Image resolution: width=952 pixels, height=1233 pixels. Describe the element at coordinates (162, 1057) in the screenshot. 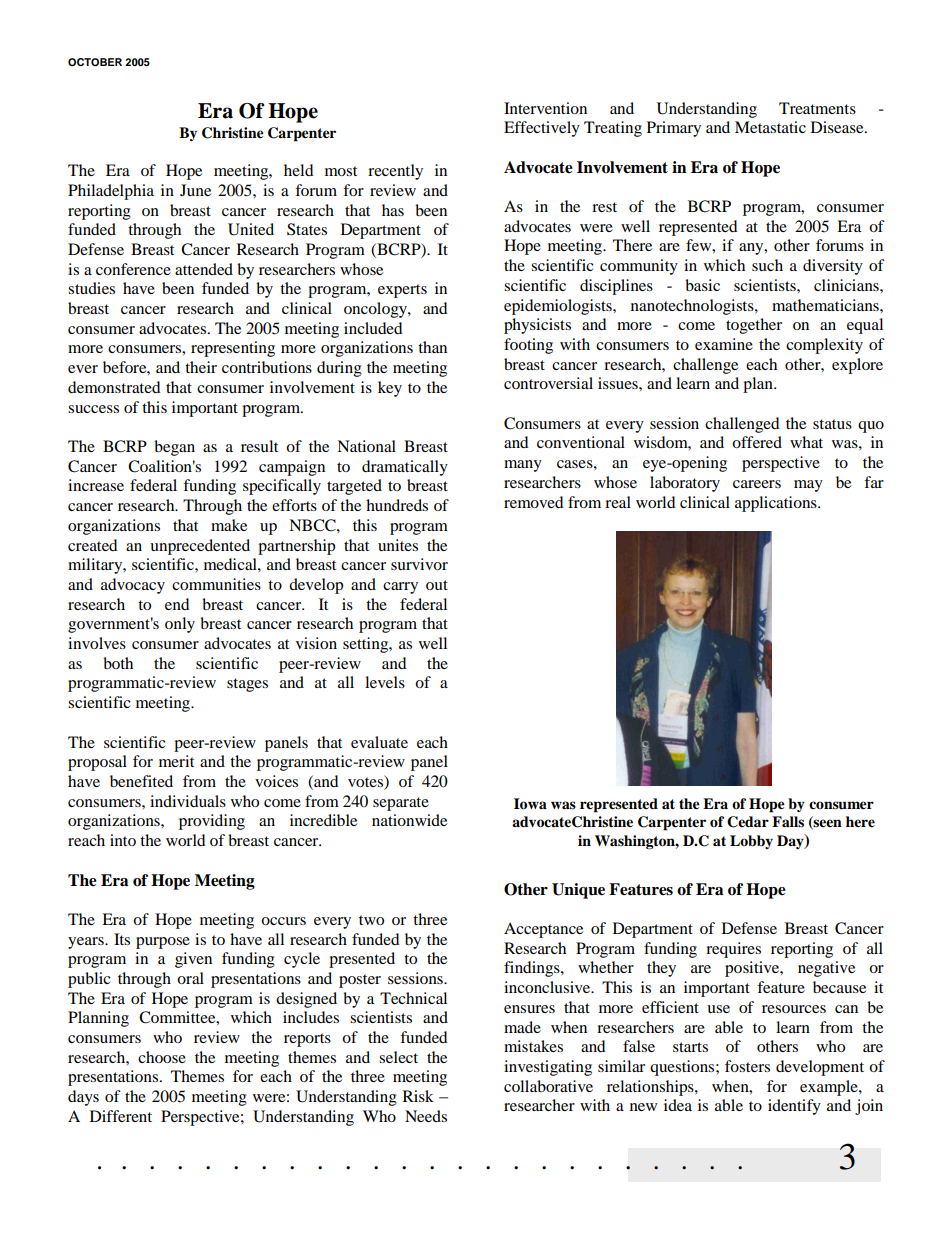

I see `choose` at that location.
